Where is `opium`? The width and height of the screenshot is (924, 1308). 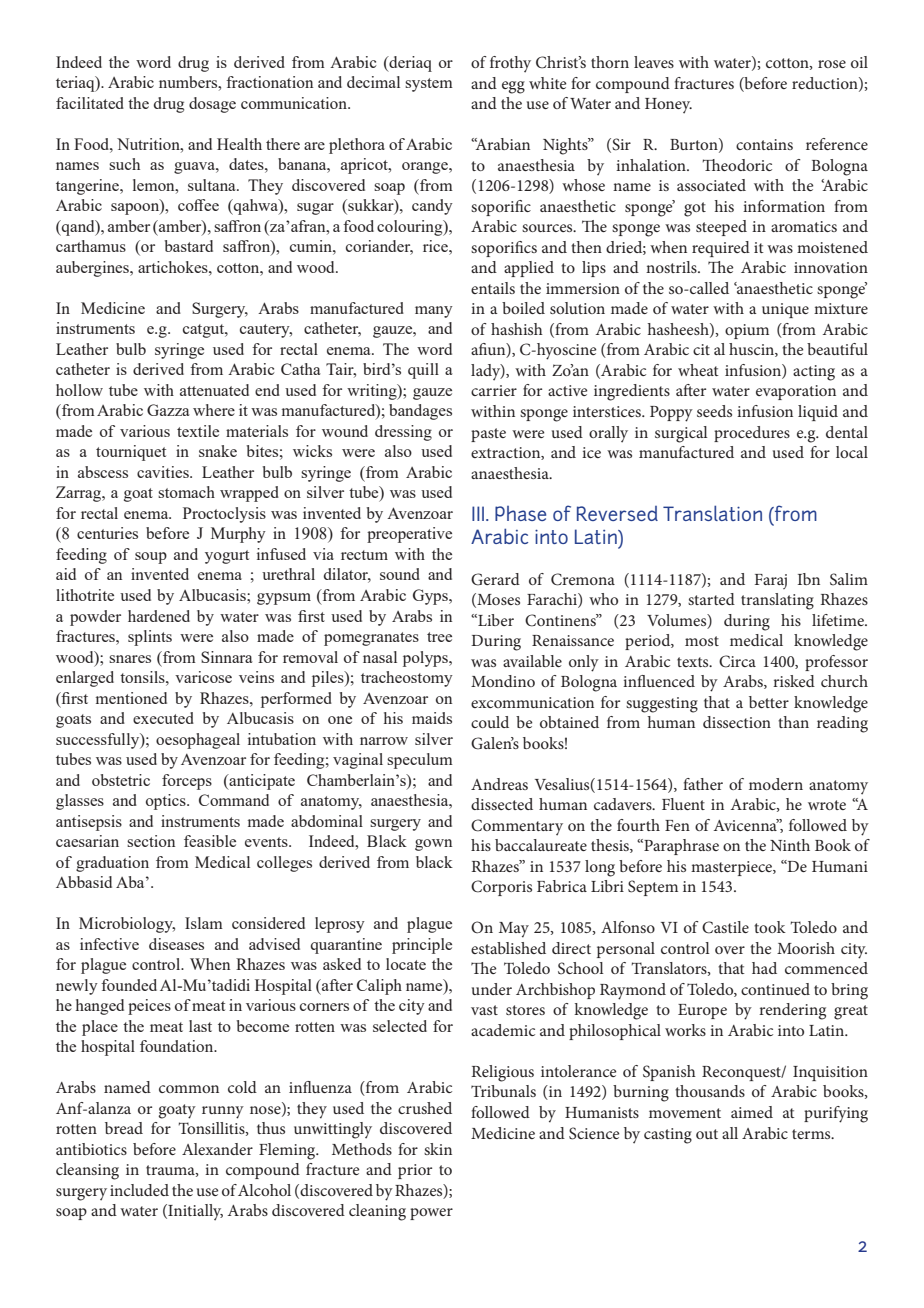 opium is located at coordinates (747, 331).
